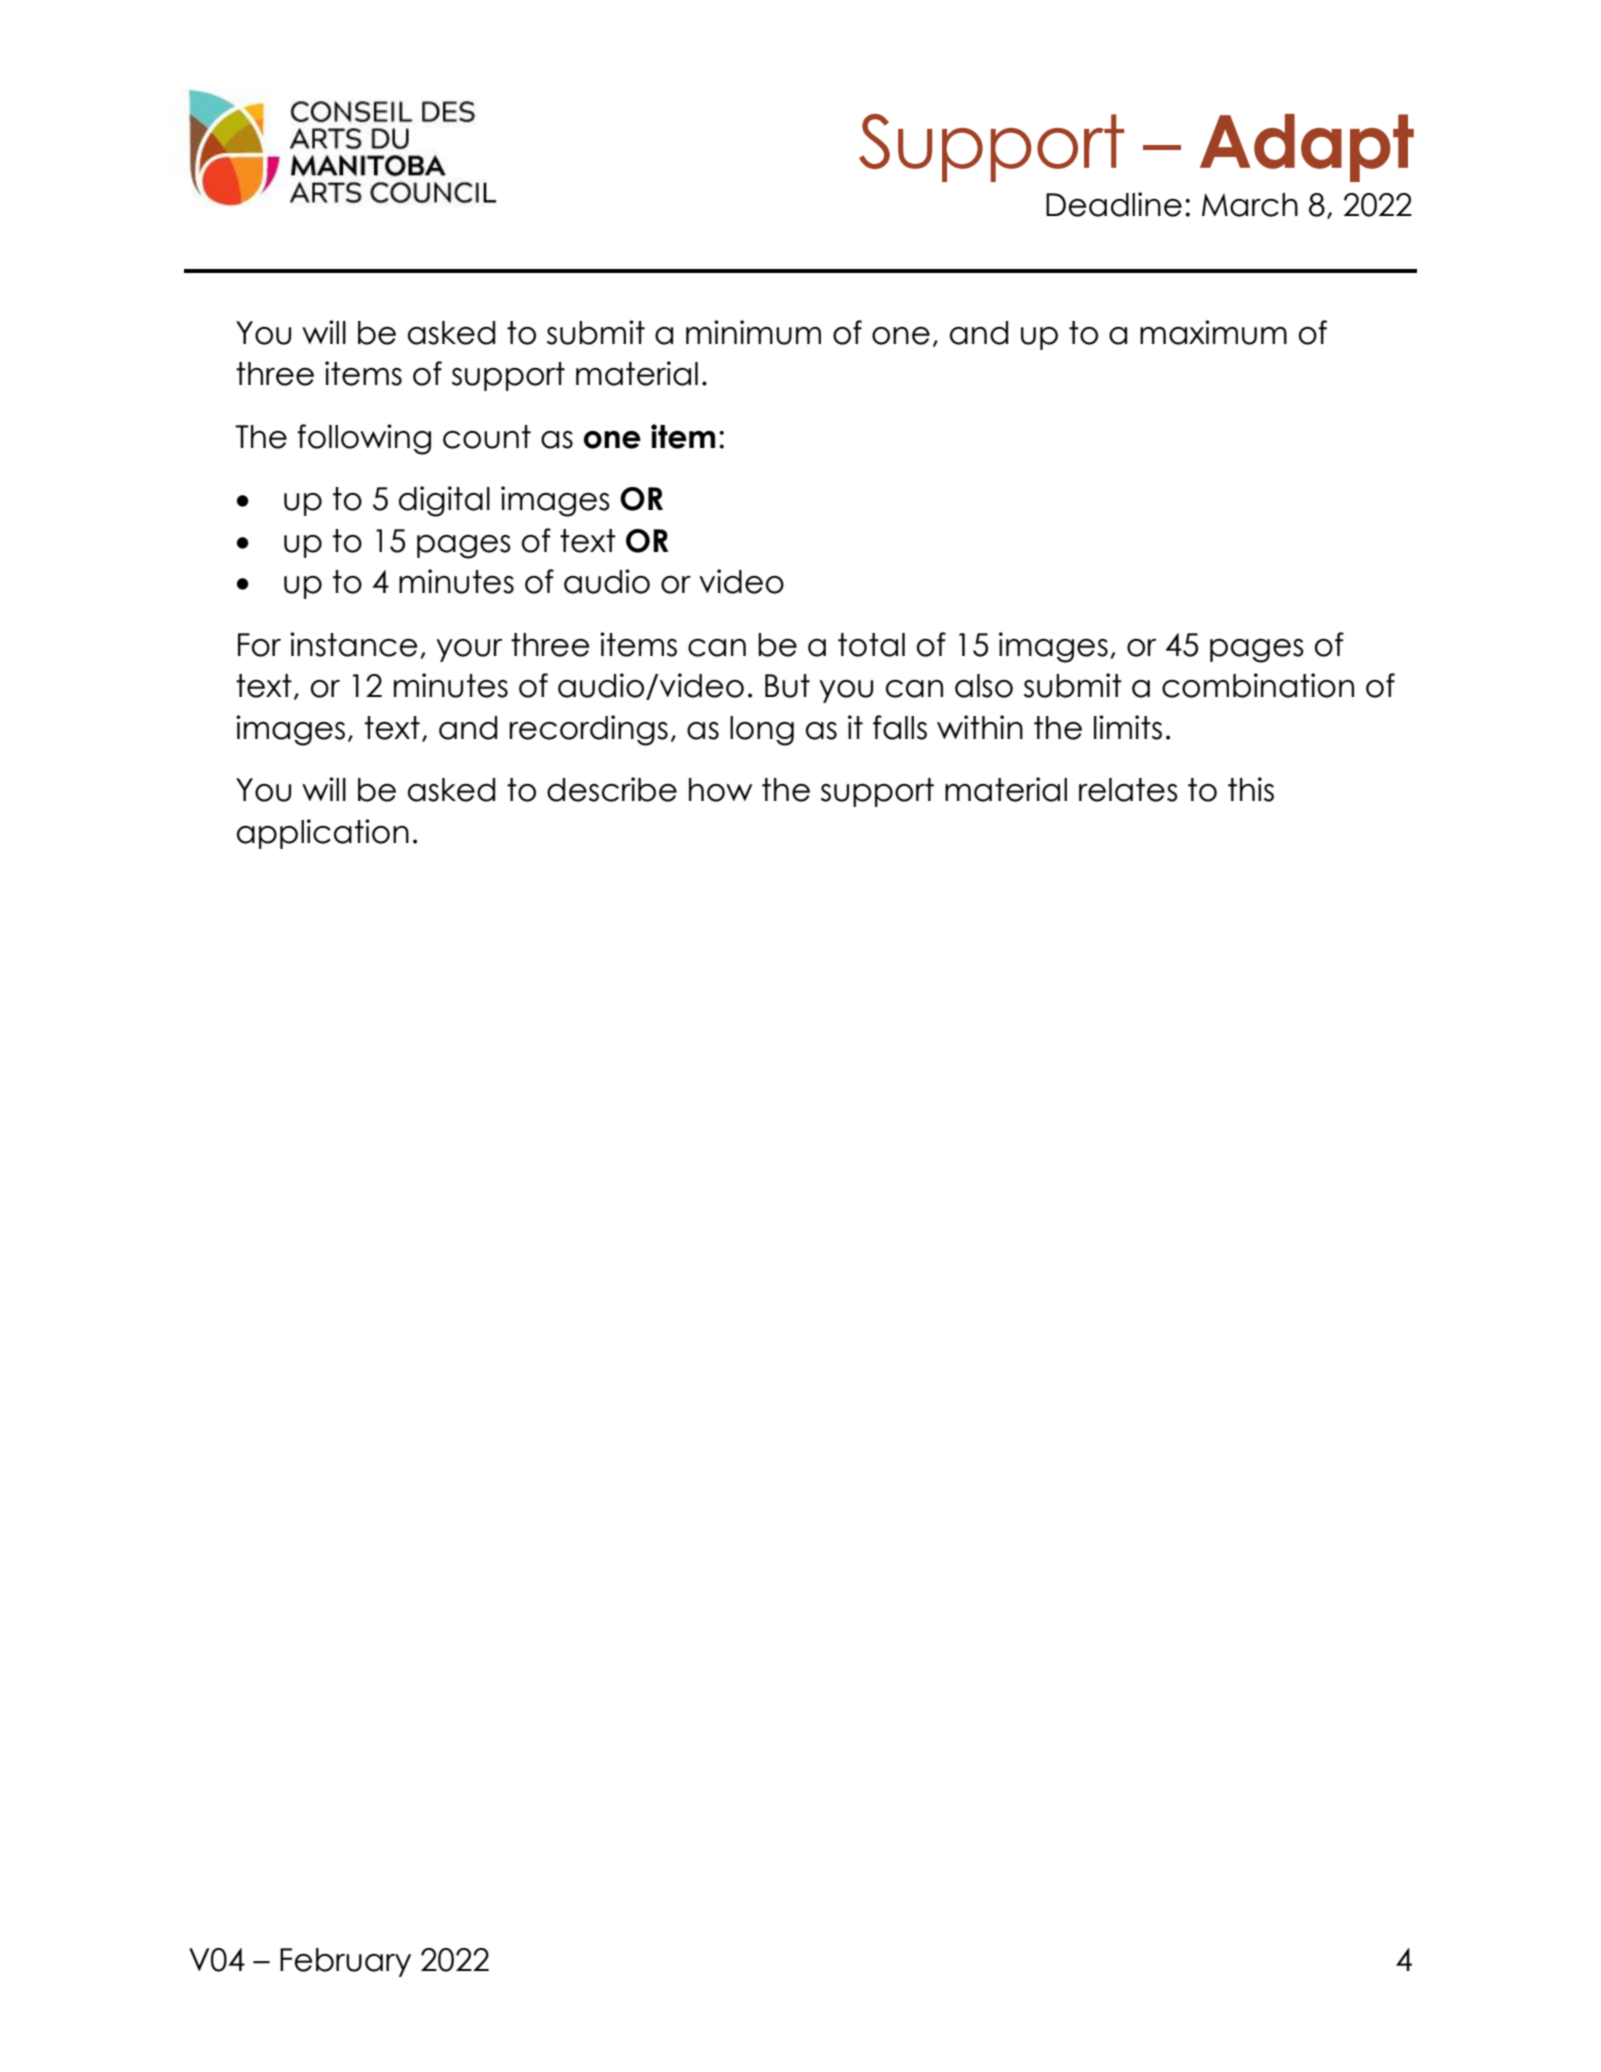 This page has height=2072, width=1601. What do you see at coordinates (720, 790) in the page?
I see `how` at bounding box center [720, 790].
